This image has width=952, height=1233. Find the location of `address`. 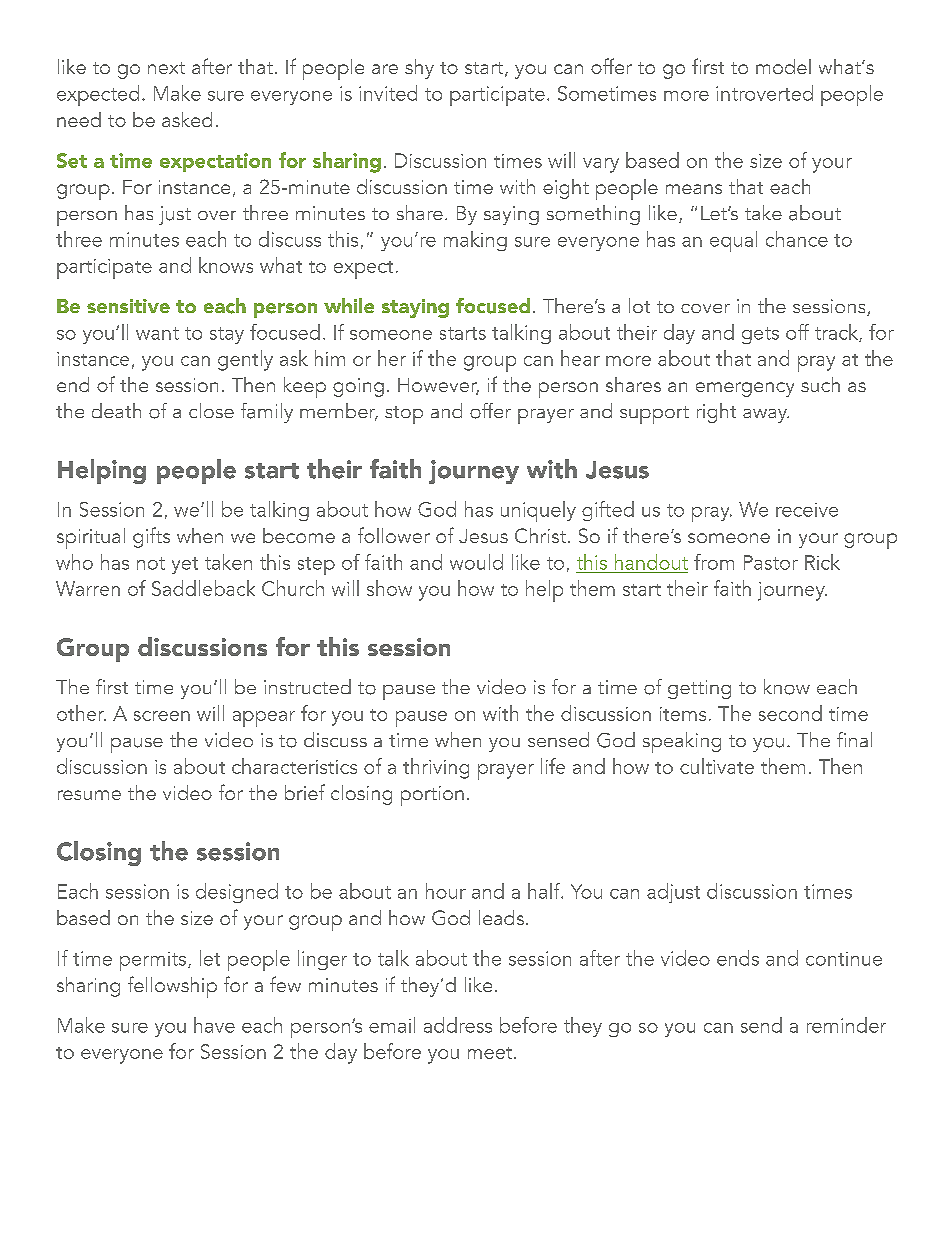

address is located at coordinates (458, 1025).
